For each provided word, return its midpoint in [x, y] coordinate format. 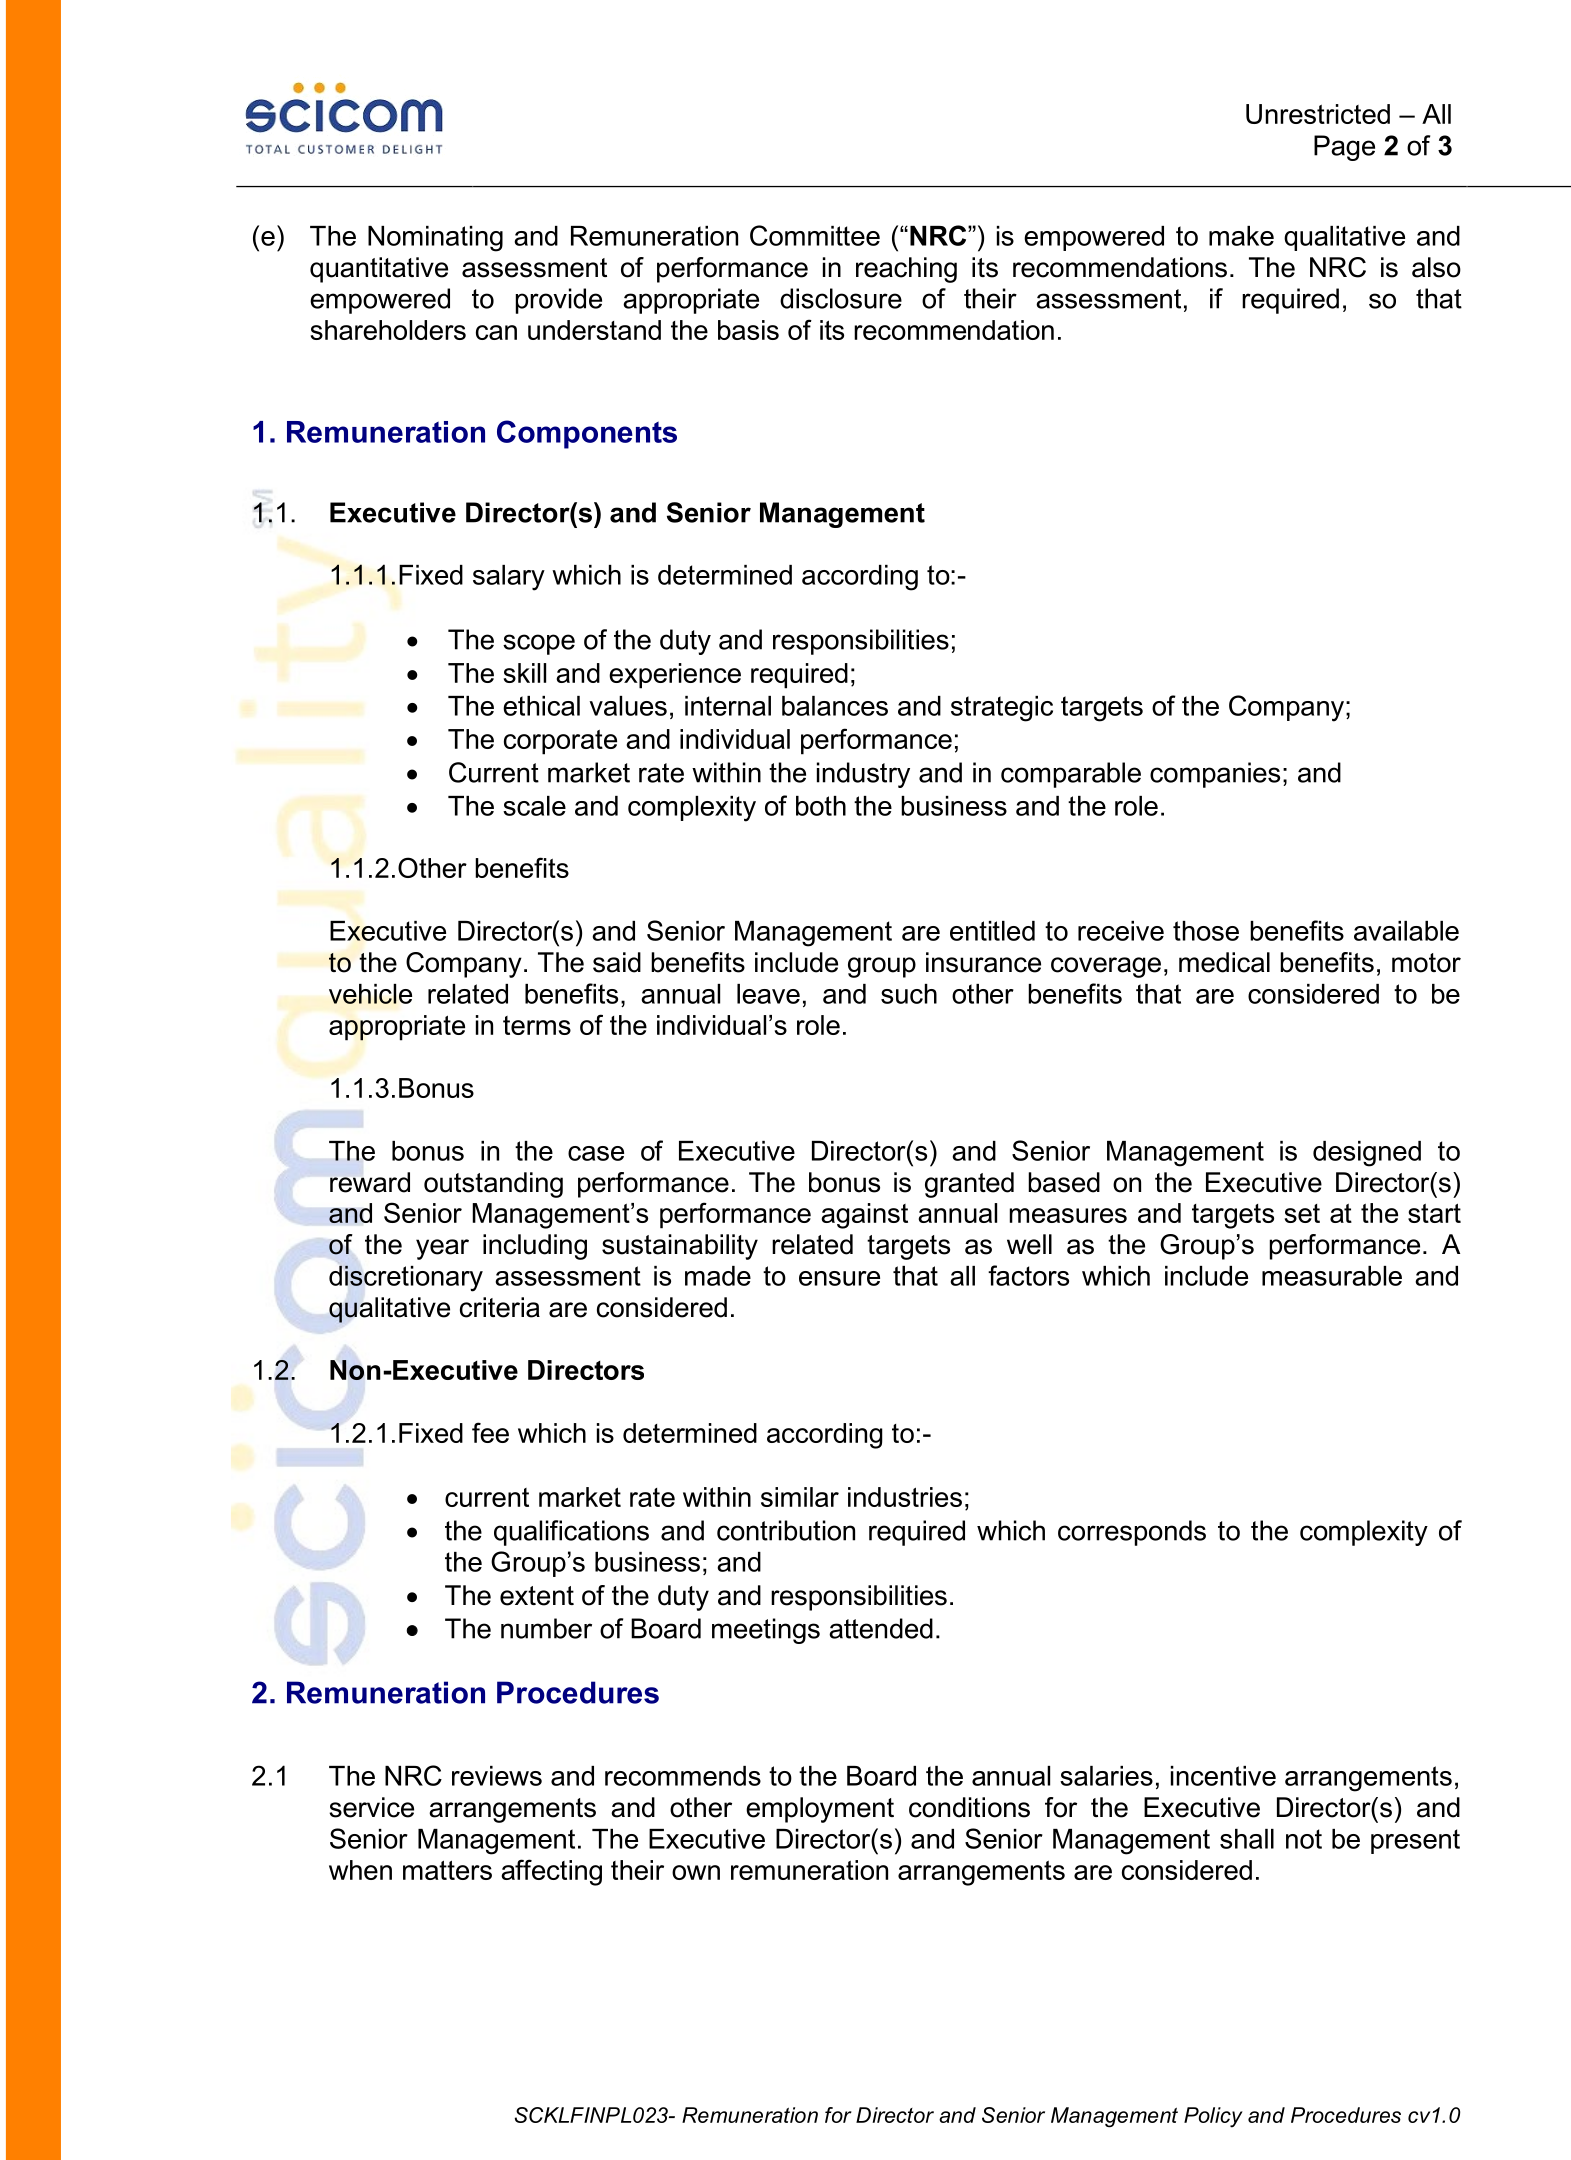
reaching [906, 270]
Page [1344, 148]
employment [820, 1810]
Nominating [435, 239]
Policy [1213, 2117]
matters [447, 1870]
